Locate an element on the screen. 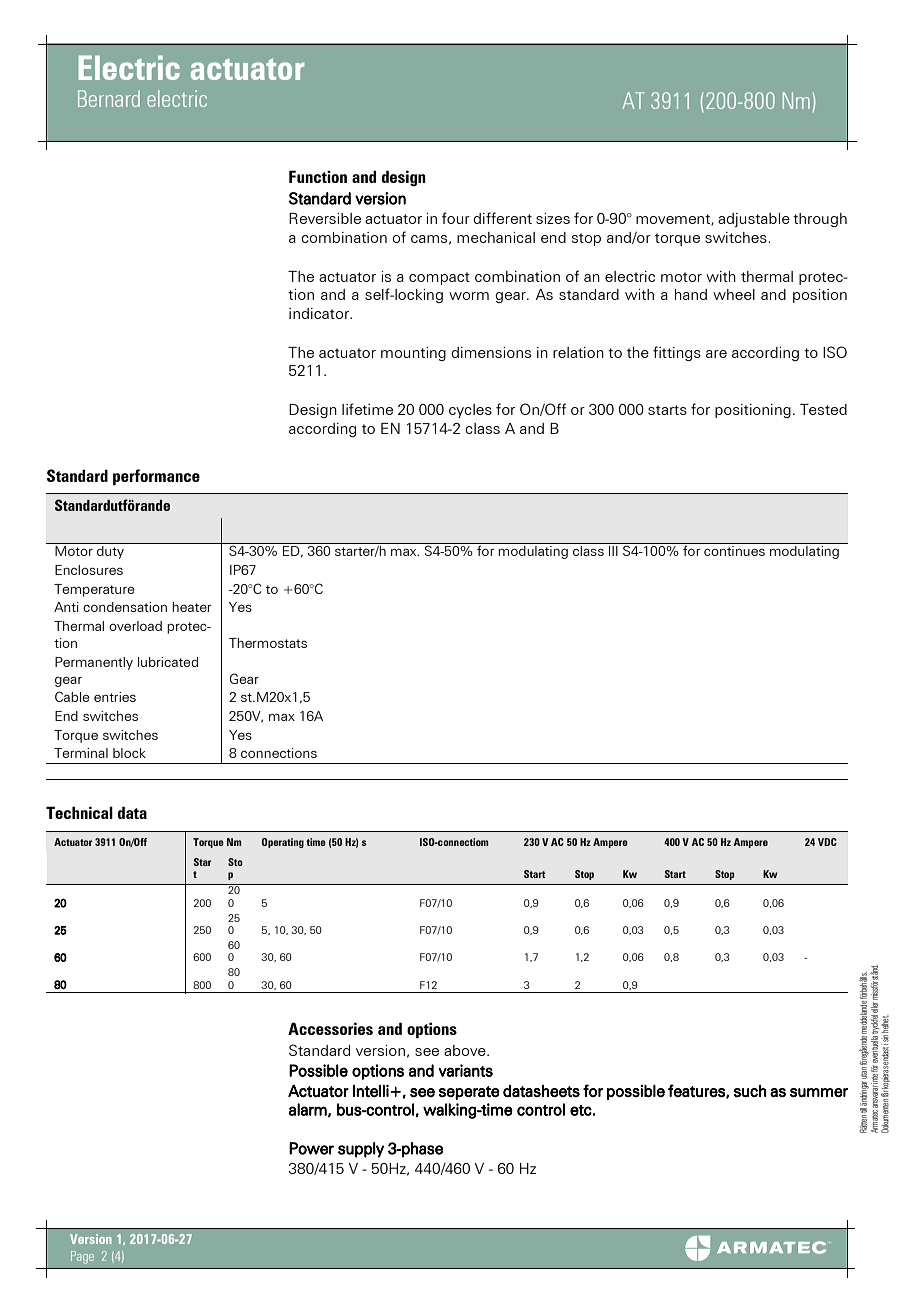 This screenshot has height=1308, width=924. above is located at coordinates (466, 1050).
